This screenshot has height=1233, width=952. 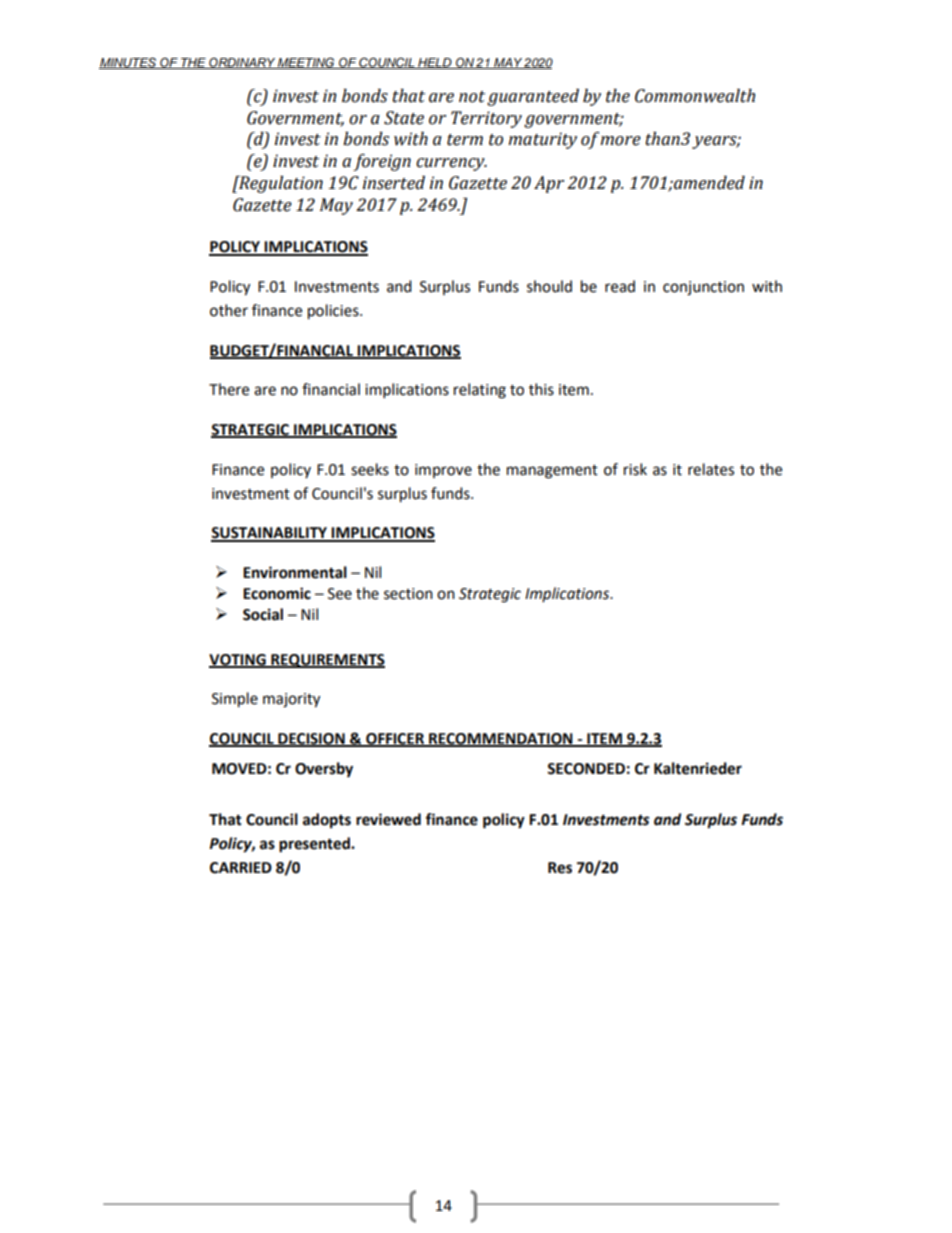 What do you see at coordinates (695, 96) in the screenshot?
I see `Commonwealth` at bounding box center [695, 96].
